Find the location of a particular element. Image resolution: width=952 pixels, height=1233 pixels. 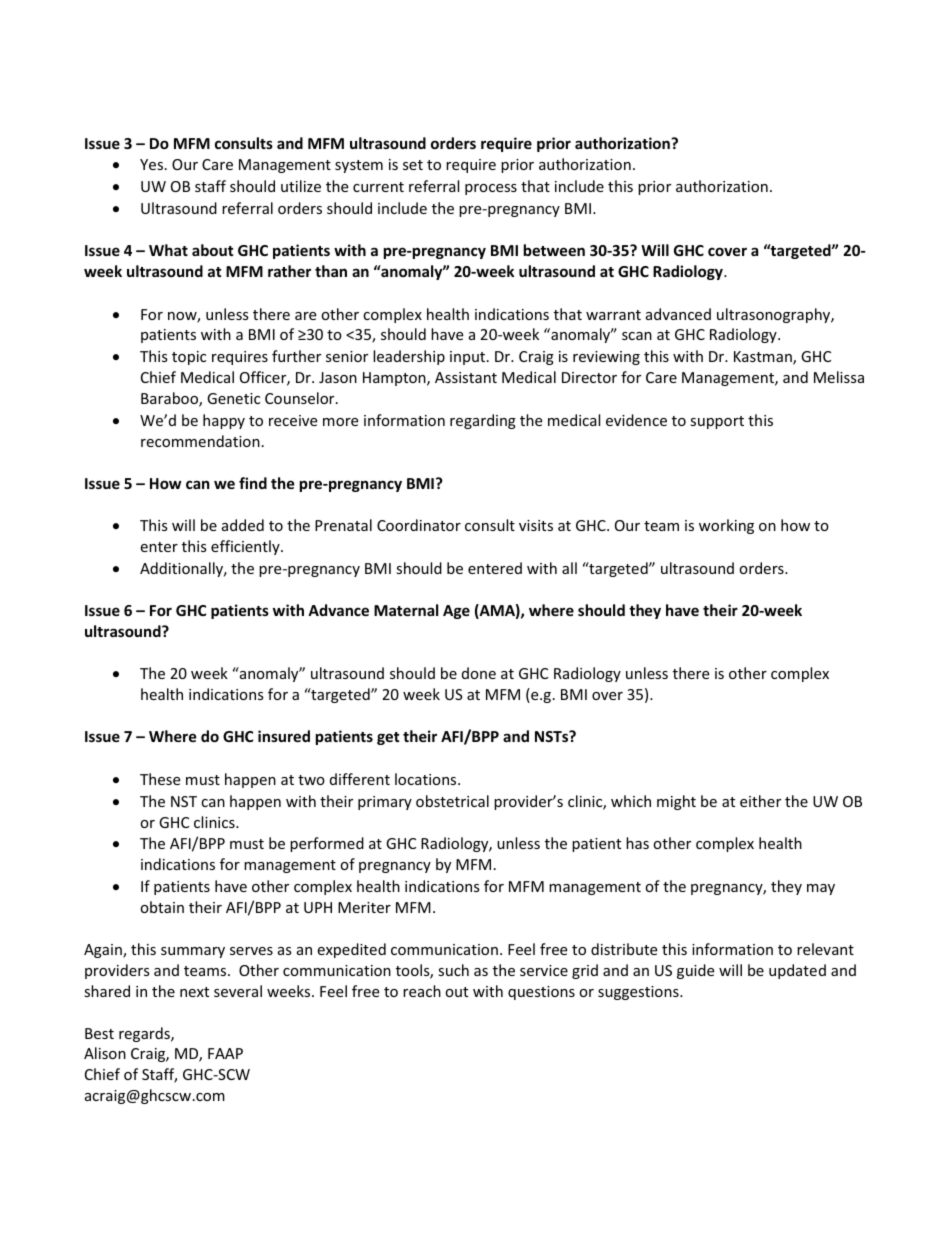

either is located at coordinates (760, 801).
